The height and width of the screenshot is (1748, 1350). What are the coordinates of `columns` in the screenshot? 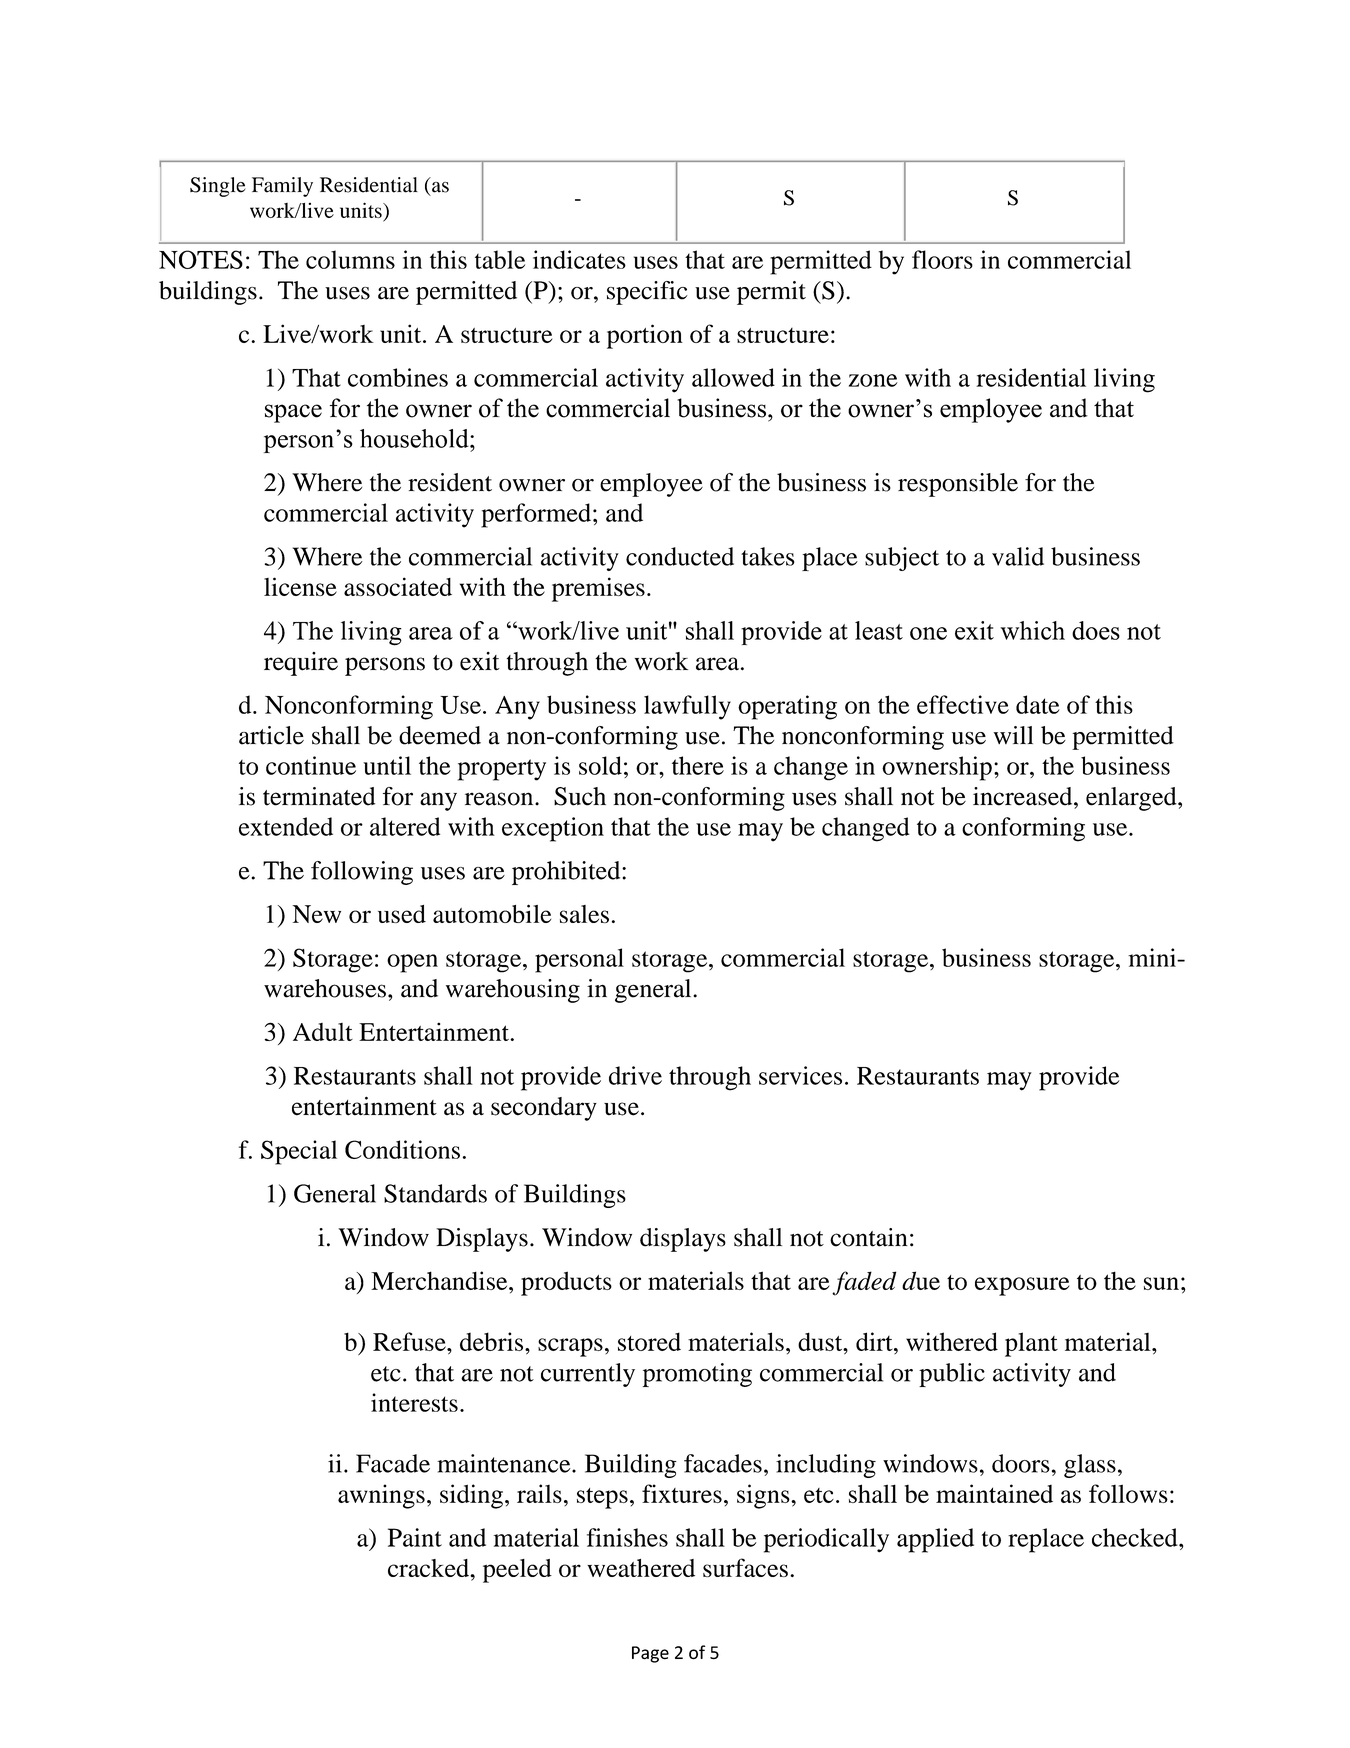 It's located at (350, 259).
